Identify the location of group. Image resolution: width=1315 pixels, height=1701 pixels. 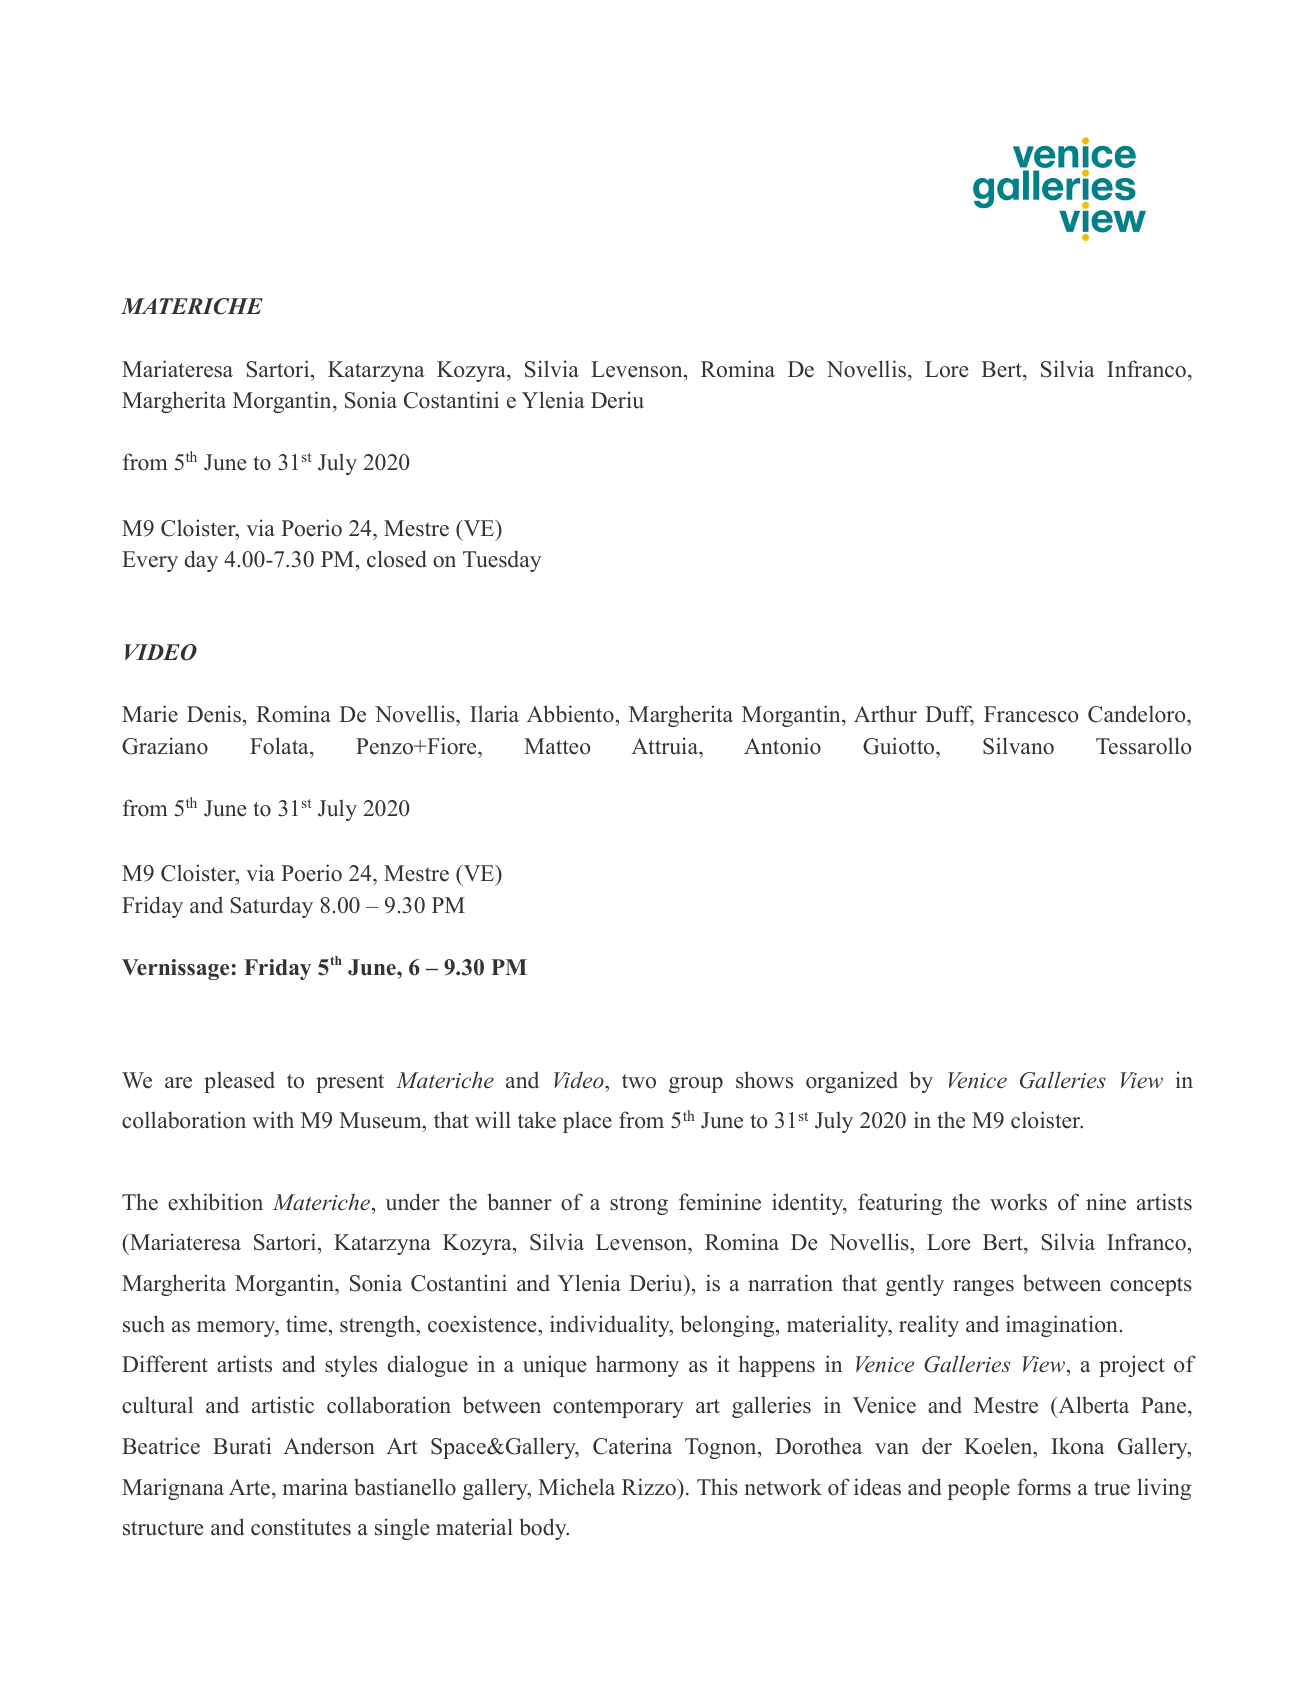
(696, 1085).
